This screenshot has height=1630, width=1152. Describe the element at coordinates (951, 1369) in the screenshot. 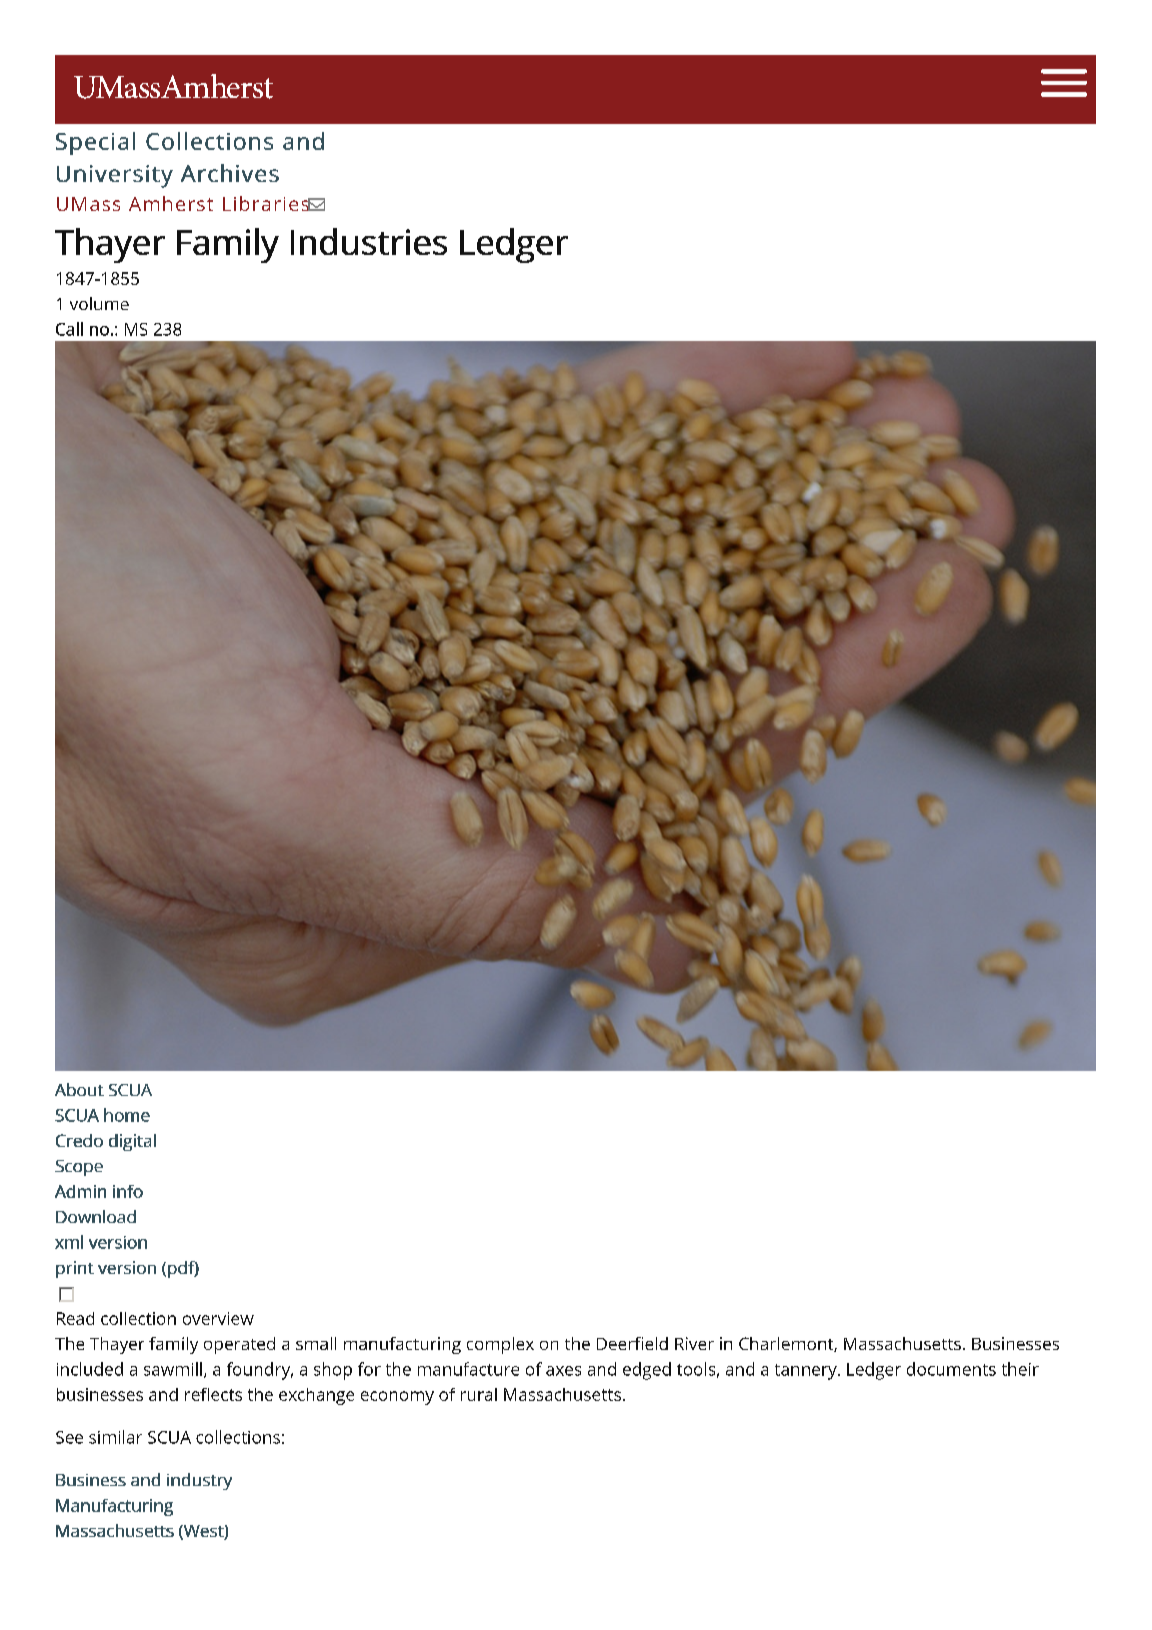

I see `documents` at that location.
